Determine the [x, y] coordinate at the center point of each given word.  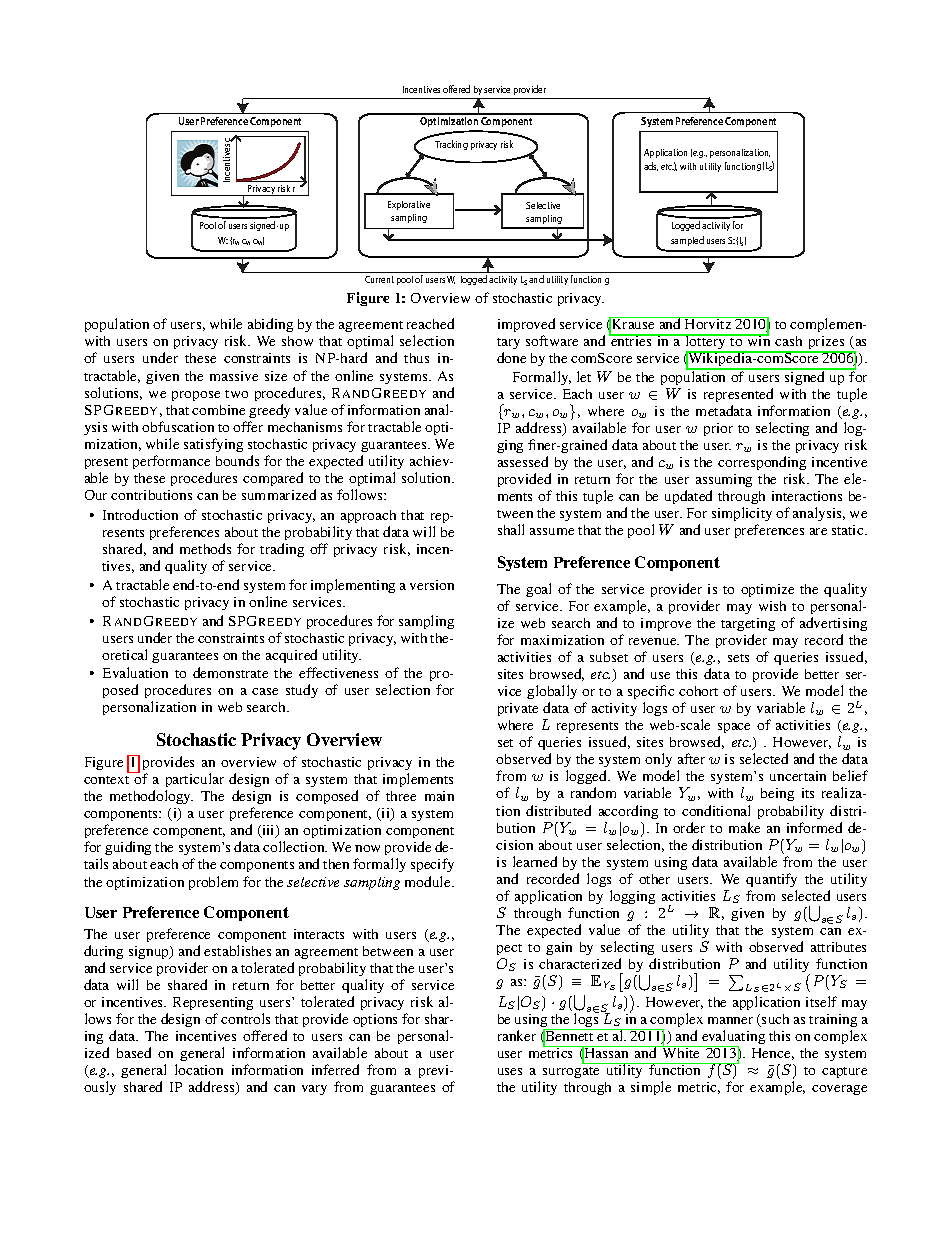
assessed [523, 461]
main [439, 796]
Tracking [451, 145]
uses [510, 1071]
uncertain [798, 776]
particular [195, 780]
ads [651, 166]
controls [245, 1018]
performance [171, 462]
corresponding [762, 465]
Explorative [409, 205]
